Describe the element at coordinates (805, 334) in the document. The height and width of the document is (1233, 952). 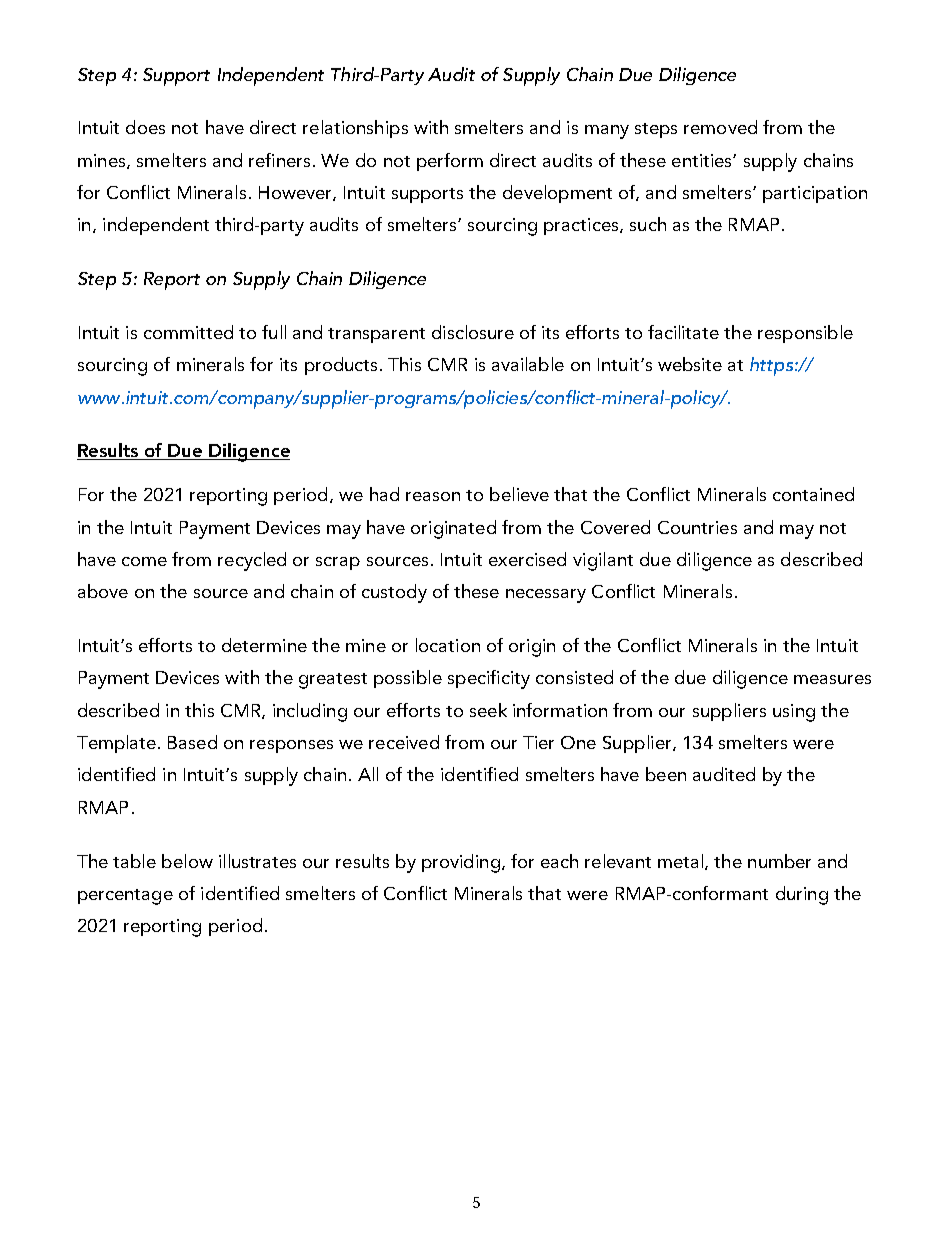
I see `responsible` at that location.
